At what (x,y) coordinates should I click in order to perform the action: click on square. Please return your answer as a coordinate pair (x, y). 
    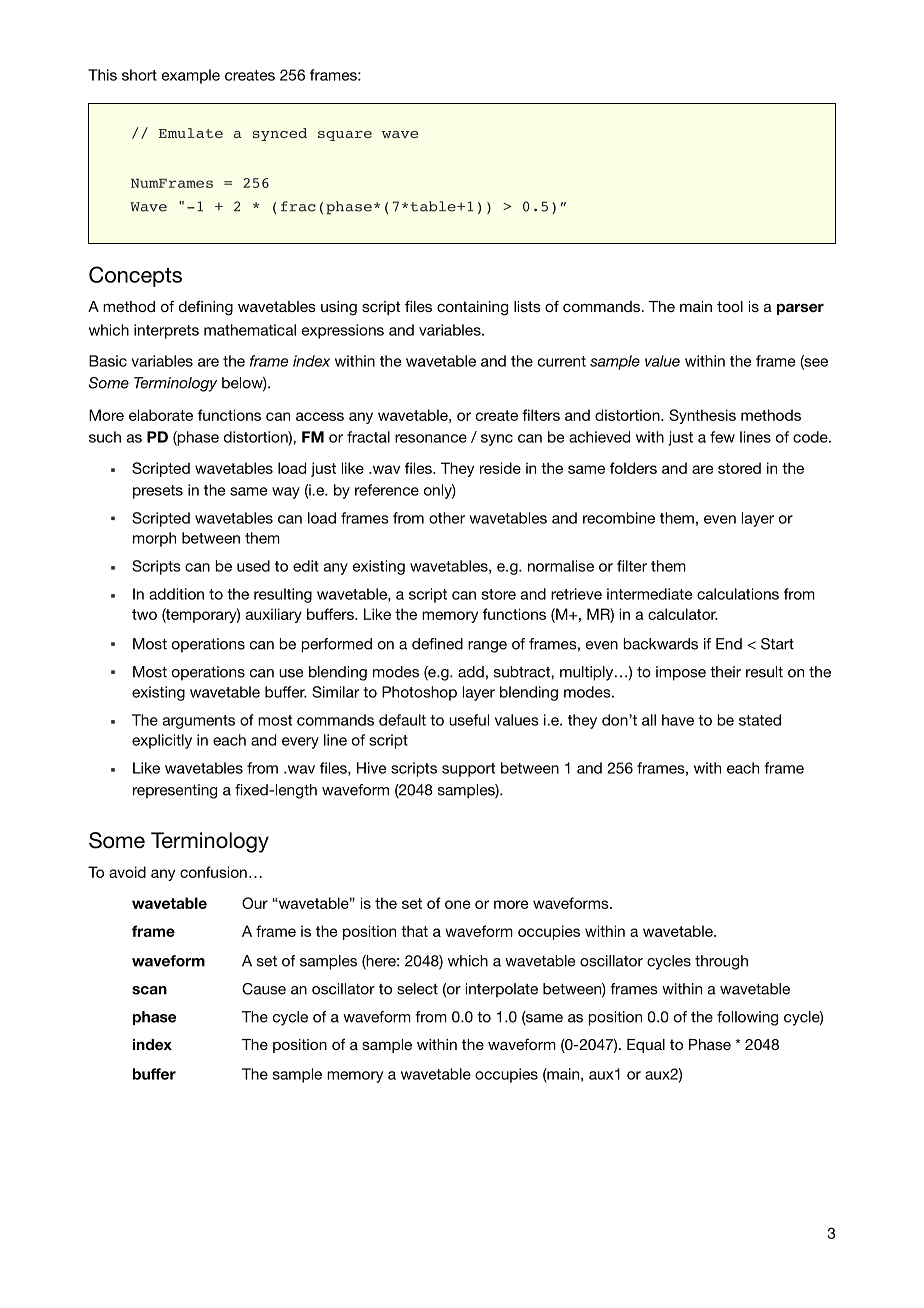
    Looking at the image, I should click on (345, 136).
